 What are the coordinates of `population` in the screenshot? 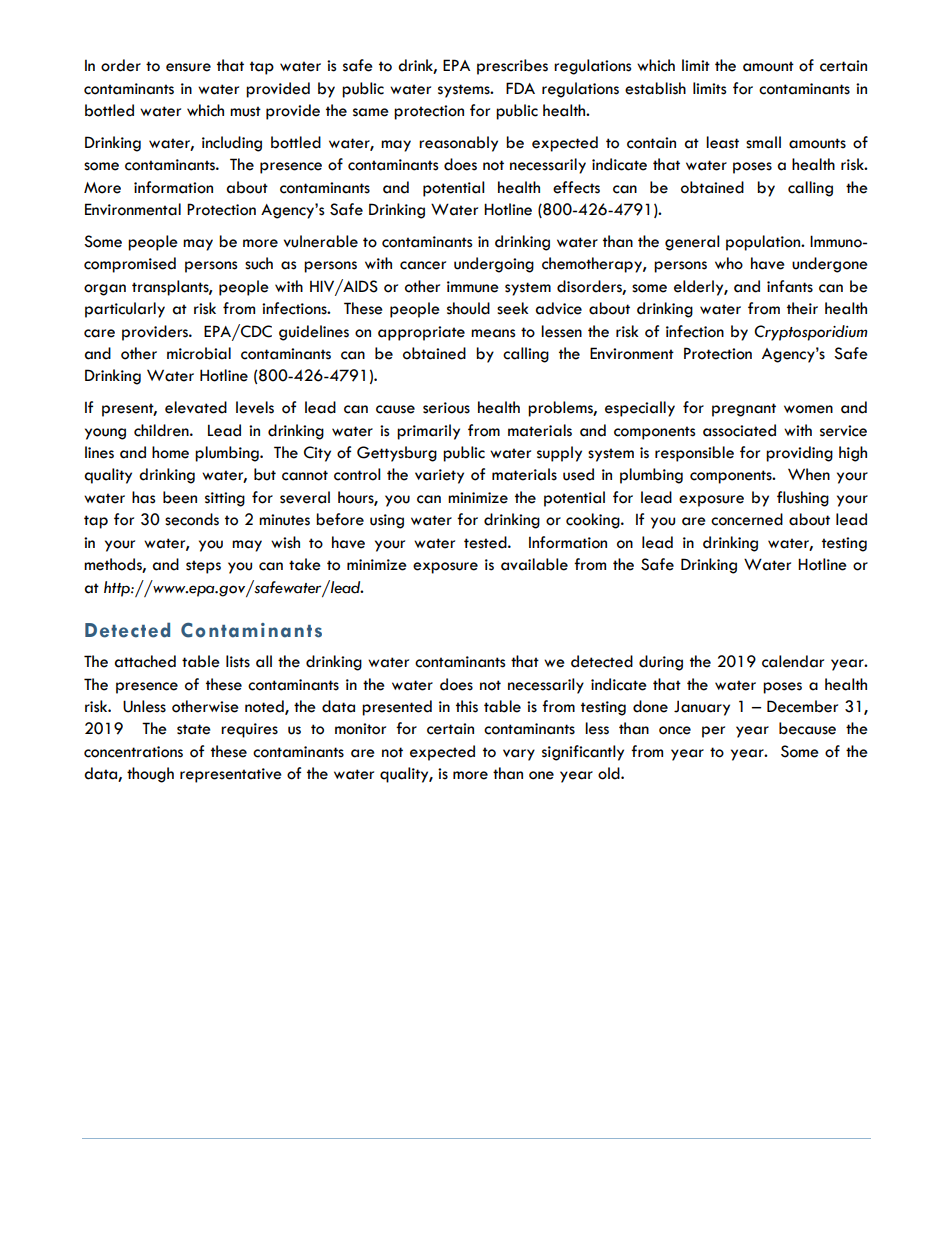 It's located at (764, 243).
